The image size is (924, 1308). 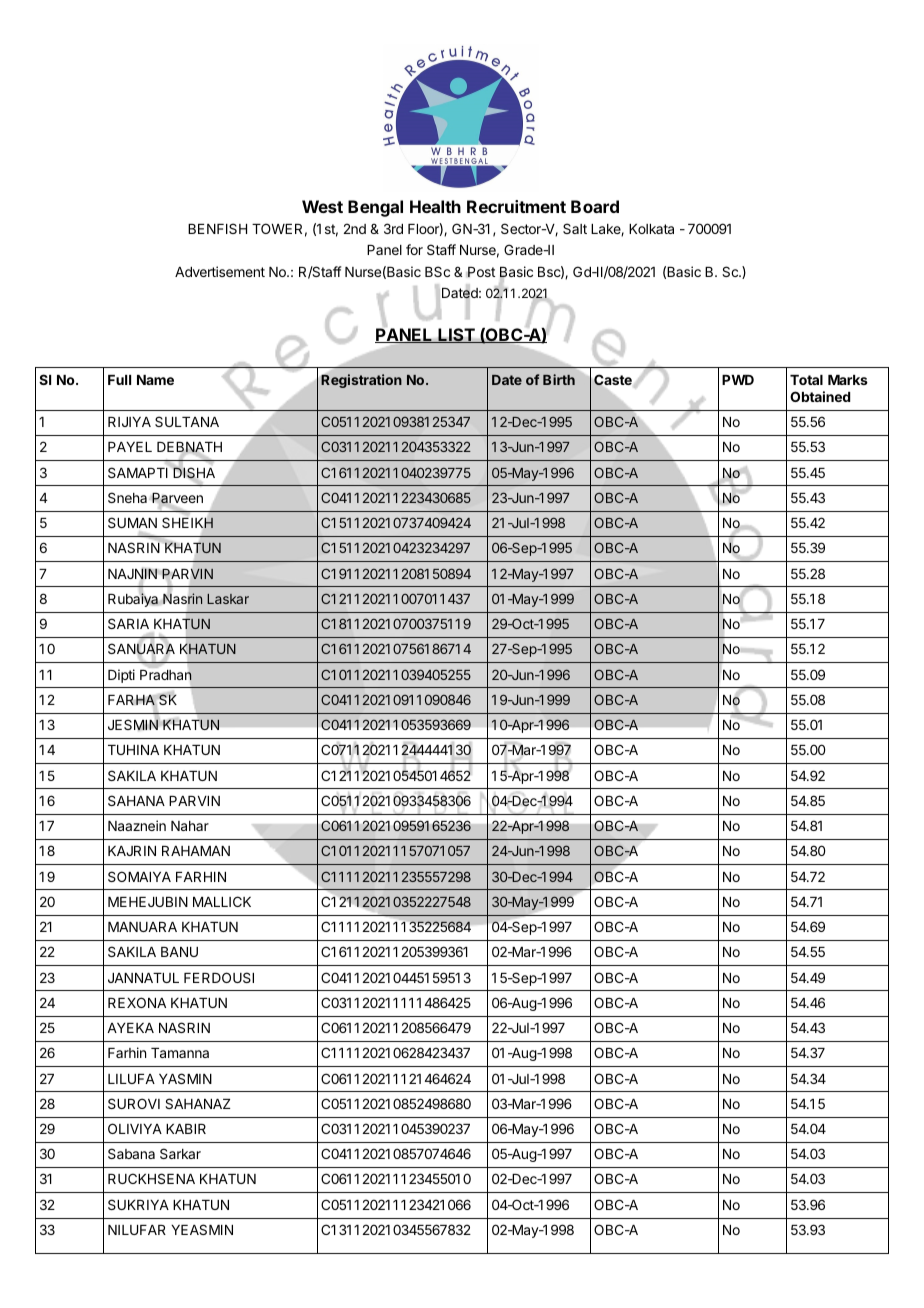 I want to click on SULTANA, so click(x=187, y=421).
